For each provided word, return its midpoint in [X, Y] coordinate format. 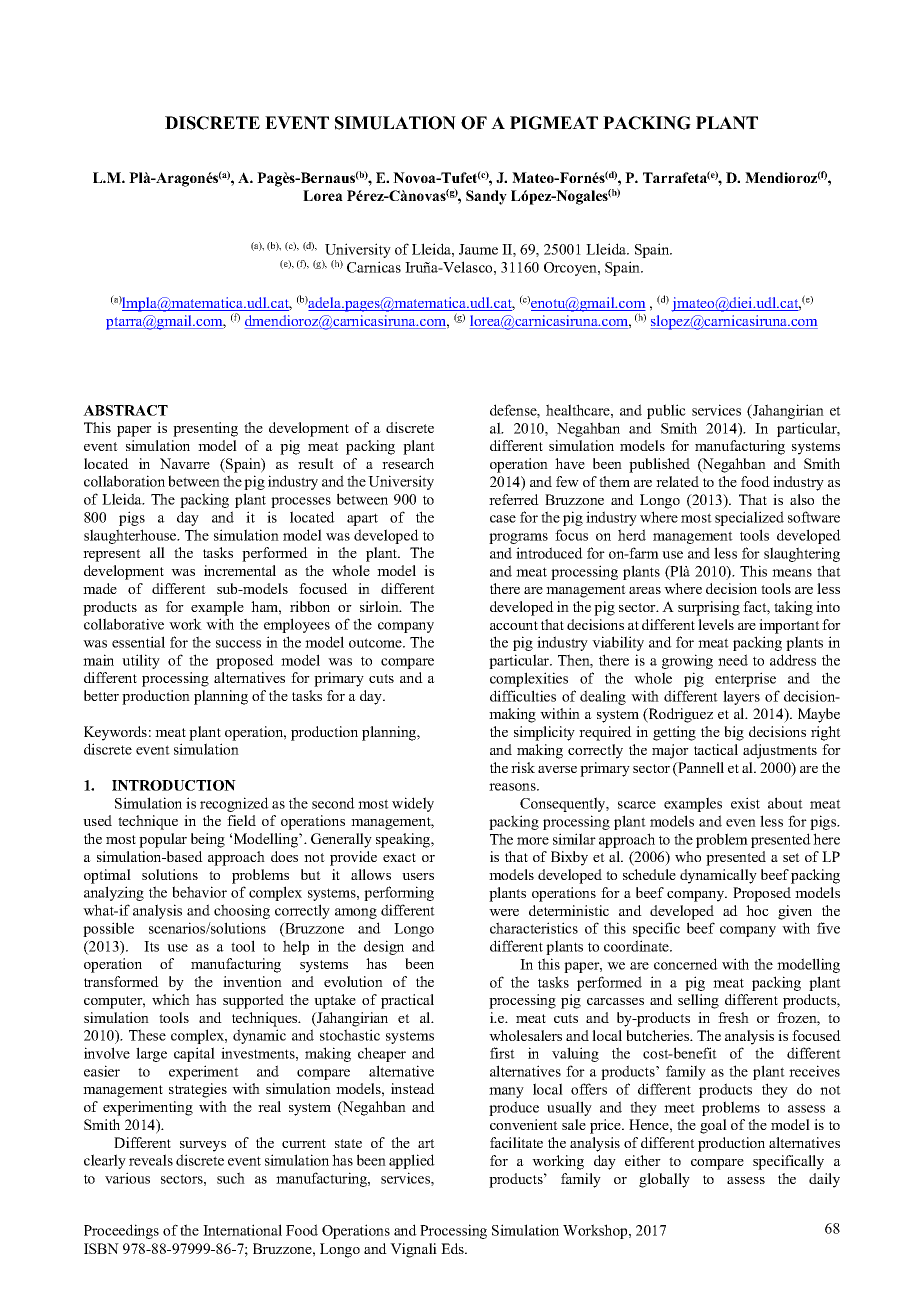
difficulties [523, 696]
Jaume [478, 249]
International [242, 1230]
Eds [453, 1248]
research [408, 463]
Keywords [115, 733]
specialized [749, 518]
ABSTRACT [125, 410]
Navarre [185, 463]
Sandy [486, 197]
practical [407, 1001]
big [734, 733]
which [171, 999]
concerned [686, 964]
